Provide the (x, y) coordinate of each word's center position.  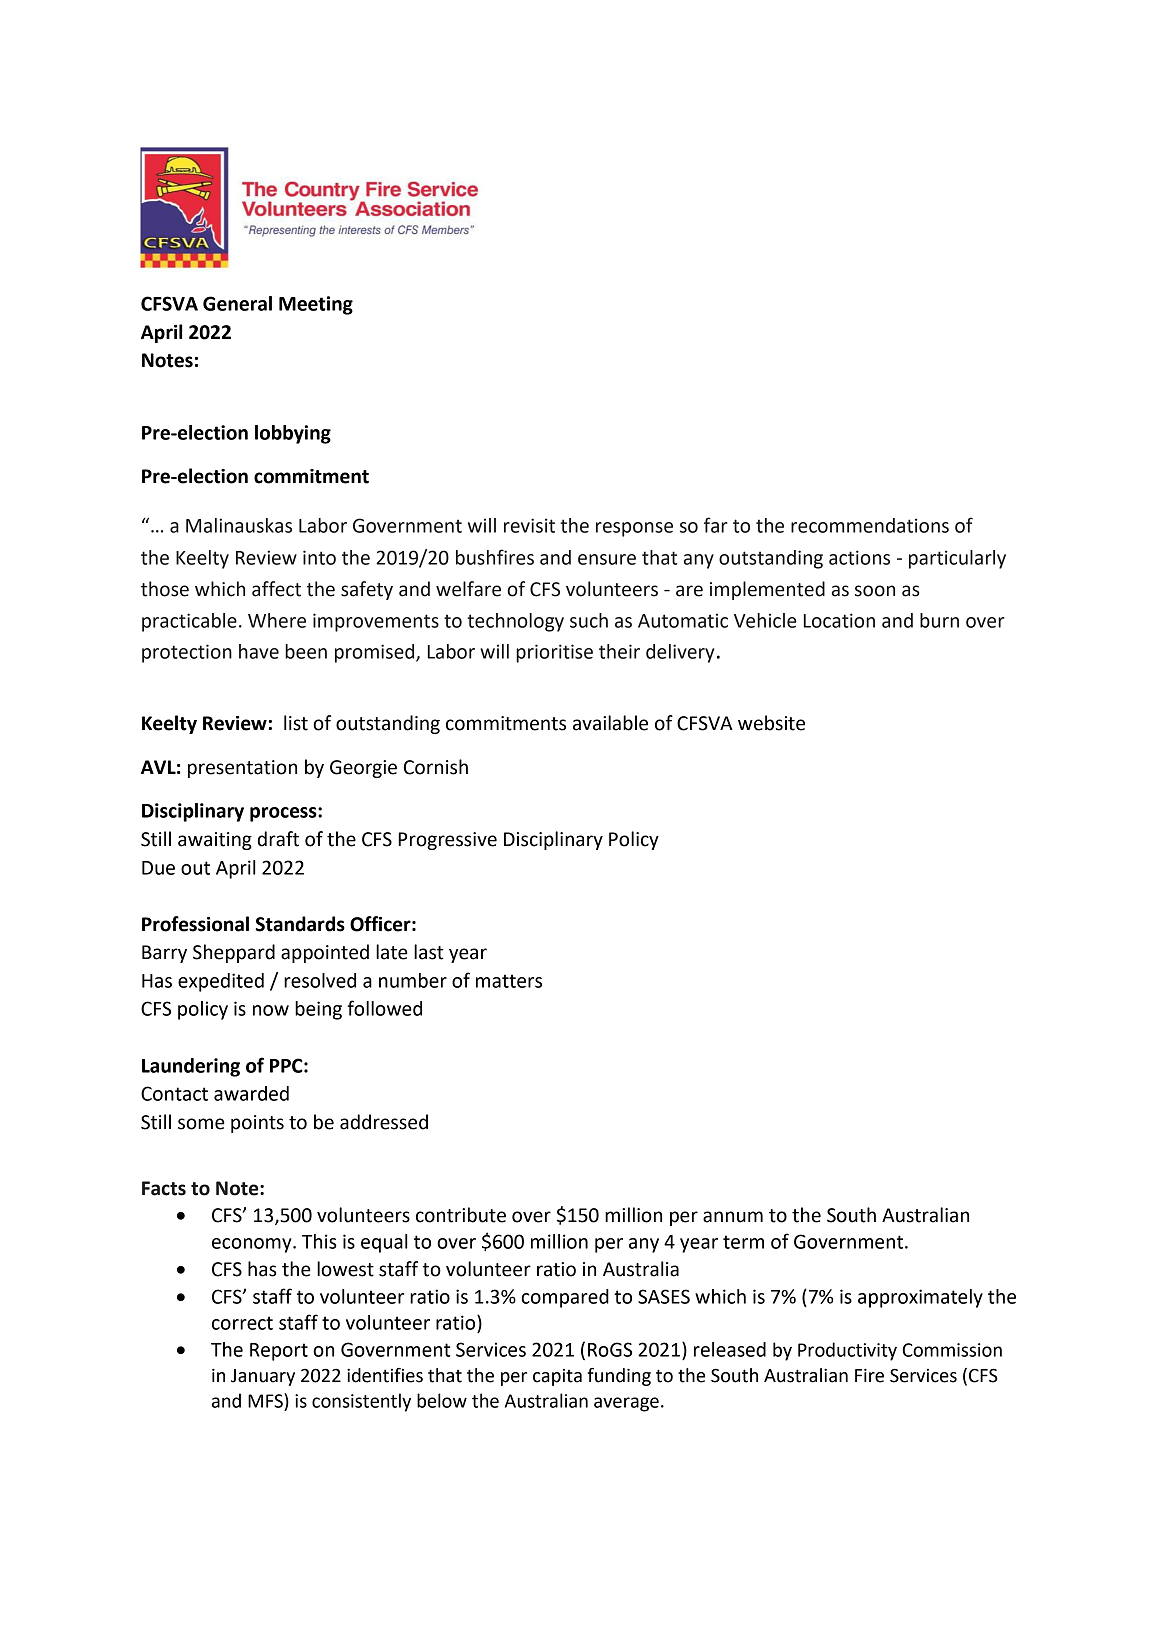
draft (278, 839)
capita (557, 1377)
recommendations (870, 525)
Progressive (447, 841)
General (237, 303)
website (771, 723)
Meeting (316, 305)
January (263, 1377)
